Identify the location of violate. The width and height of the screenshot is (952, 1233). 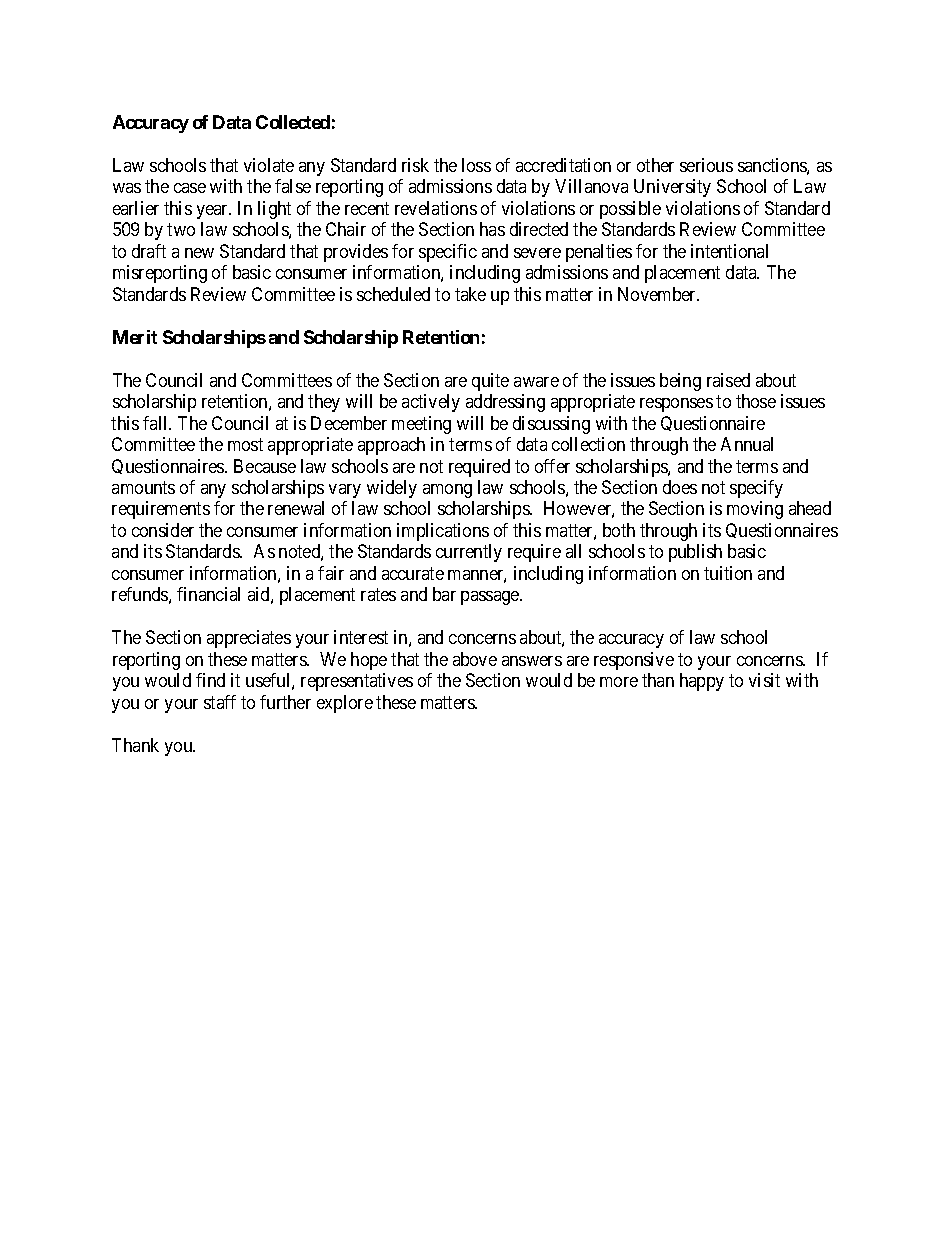
(269, 165).
